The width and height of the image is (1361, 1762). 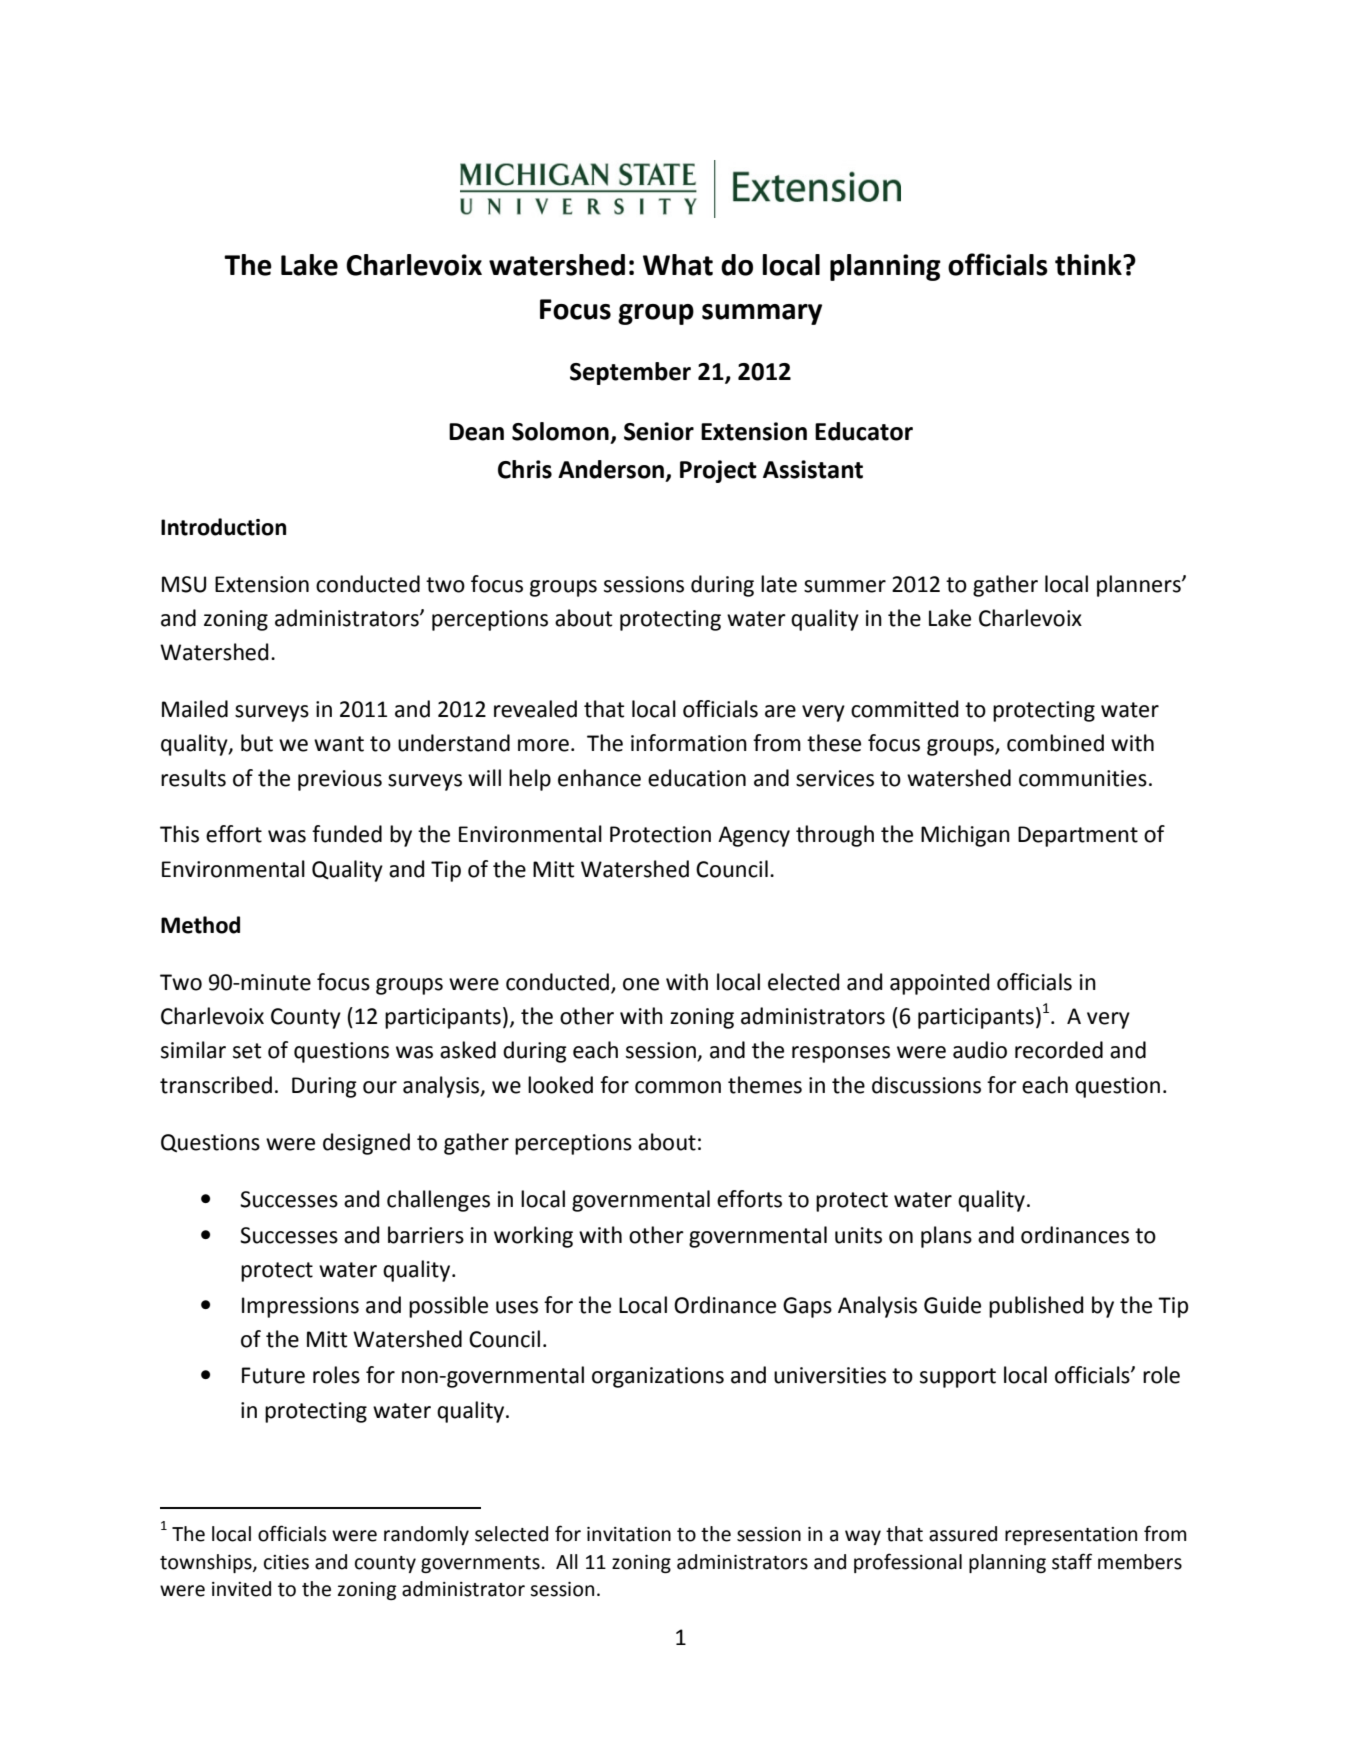 What do you see at coordinates (678, 265) in the image?
I see `What` at bounding box center [678, 265].
